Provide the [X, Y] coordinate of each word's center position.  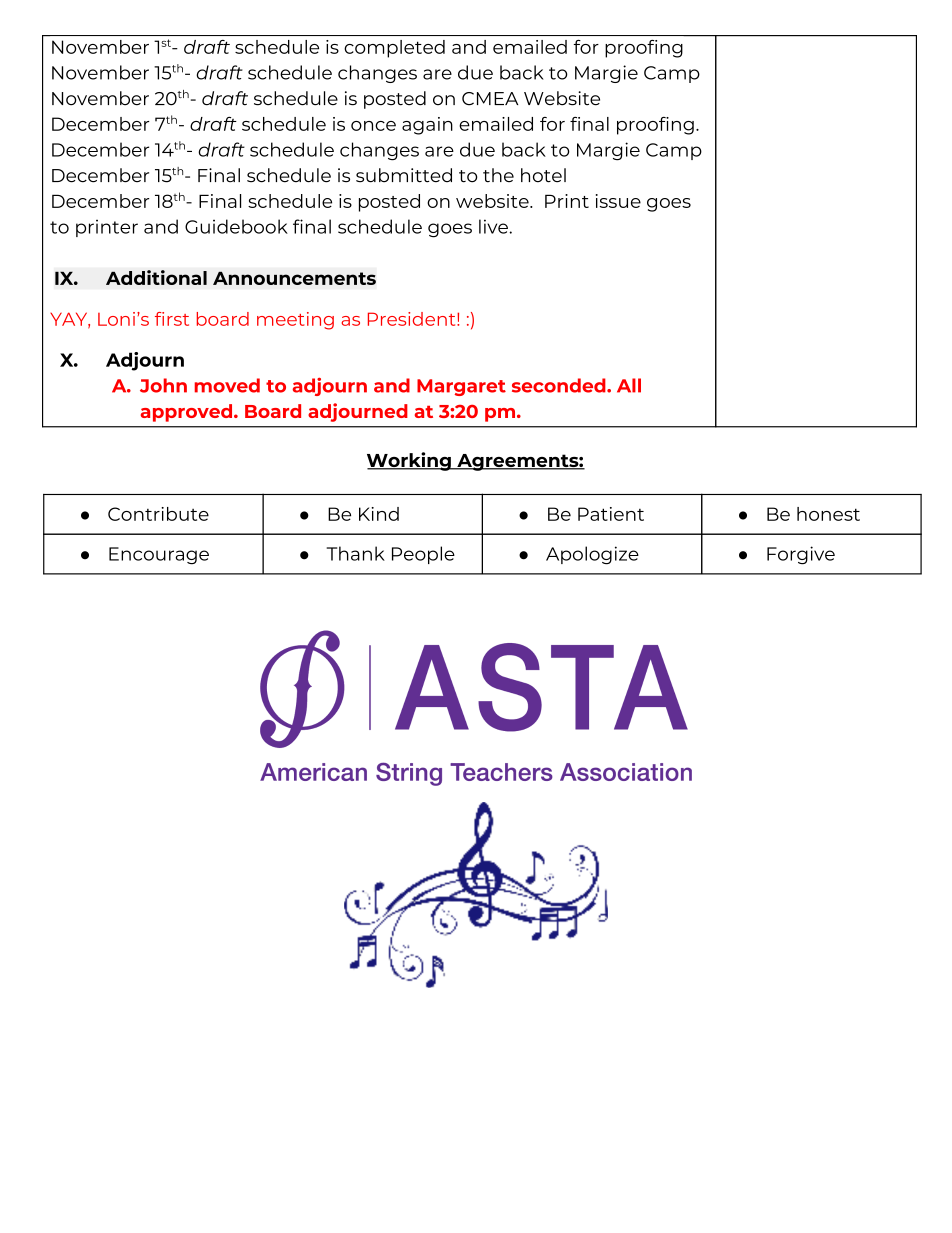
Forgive [801, 555]
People [423, 555]
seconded [560, 385]
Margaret [461, 387]
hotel [543, 175]
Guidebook [236, 226]
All [629, 385]
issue [618, 201]
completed [394, 49]
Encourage [159, 556]
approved [188, 413]
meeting [295, 321]
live [494, 226]
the [498, 175]
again [427, 126]
